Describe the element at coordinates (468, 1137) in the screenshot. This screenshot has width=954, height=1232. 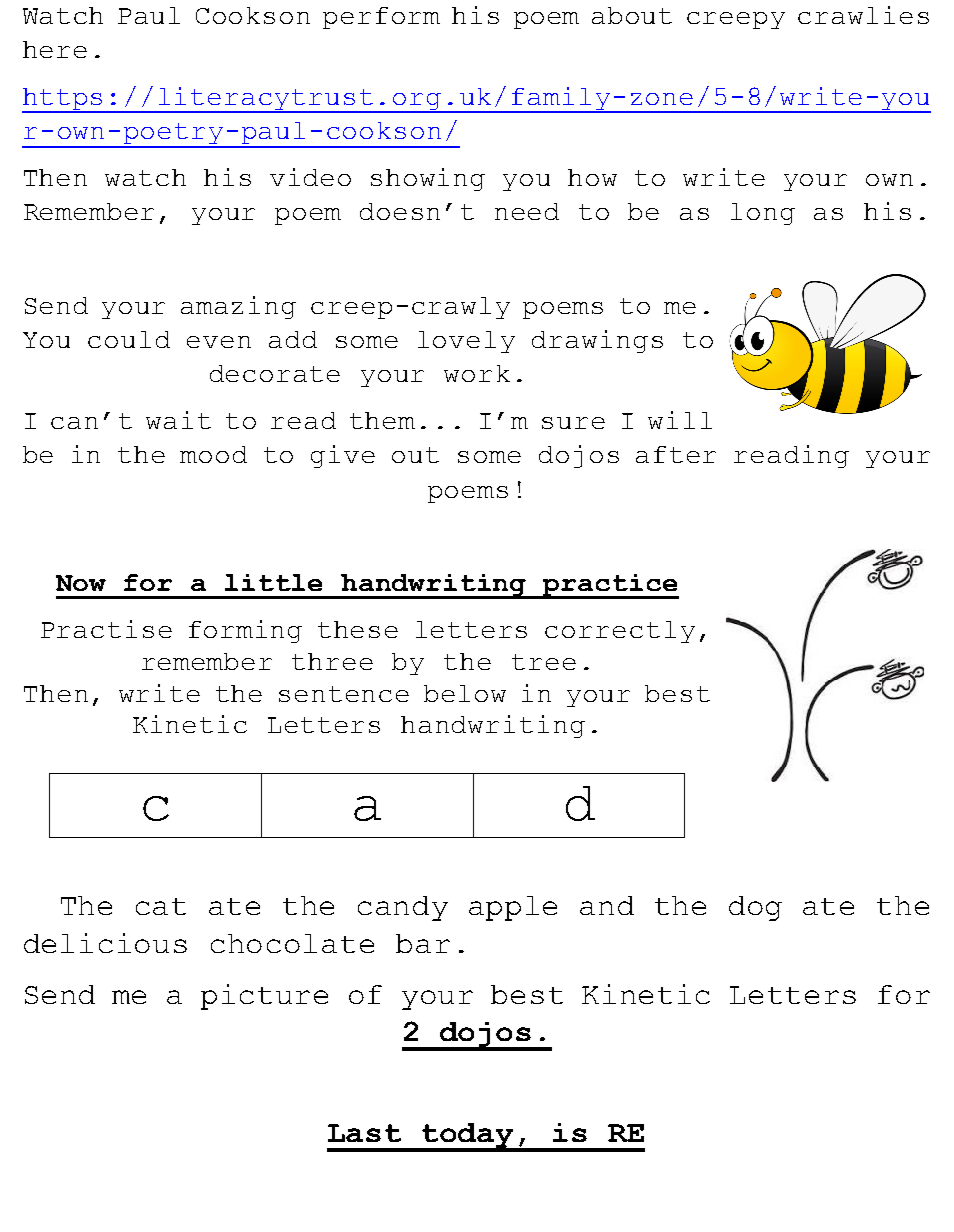
I see `today` at that location.
